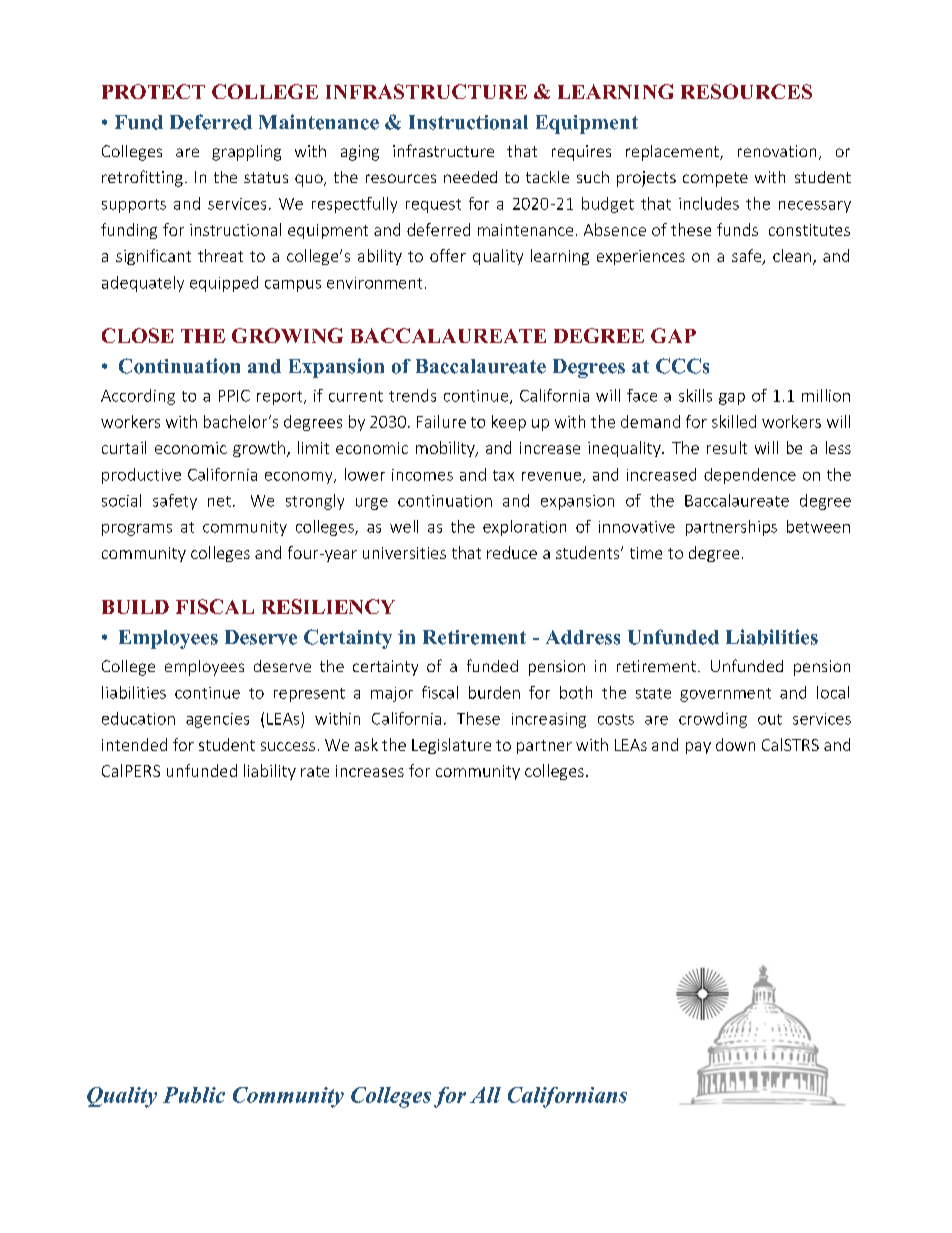 The width and height of the page is (952, 1233). I want to click on skilled, so click(734, 421).
